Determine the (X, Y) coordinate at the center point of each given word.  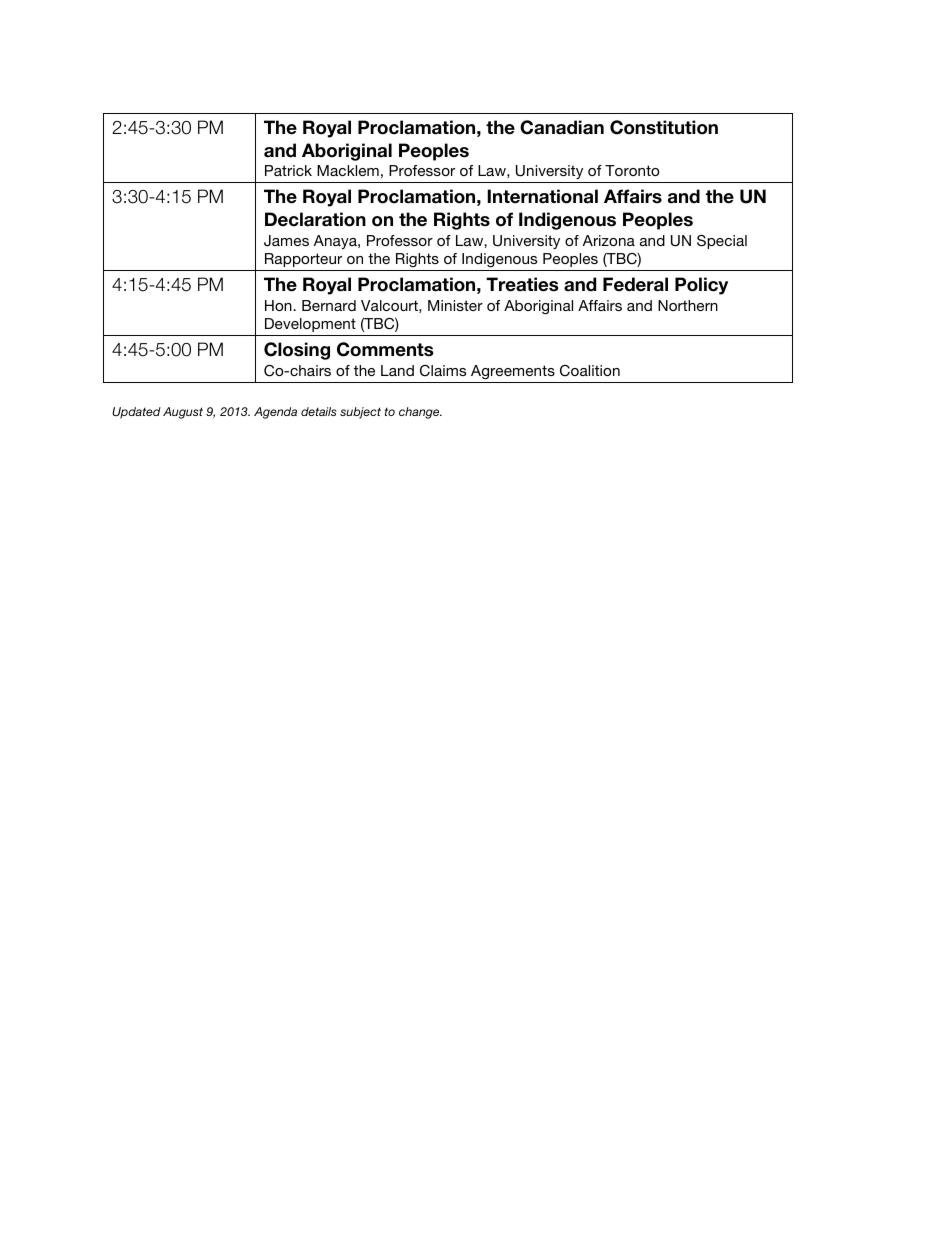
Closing (297, 351)
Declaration (315, 219)
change (420, 413)
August (183, 413)
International (542, 196)
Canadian (562, 127)
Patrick (288, 170)
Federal (635, 284)
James (286, 241)
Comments (385, 349)
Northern (688, 305)
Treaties (522, 284)
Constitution (664, 127)
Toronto (632, 170)
